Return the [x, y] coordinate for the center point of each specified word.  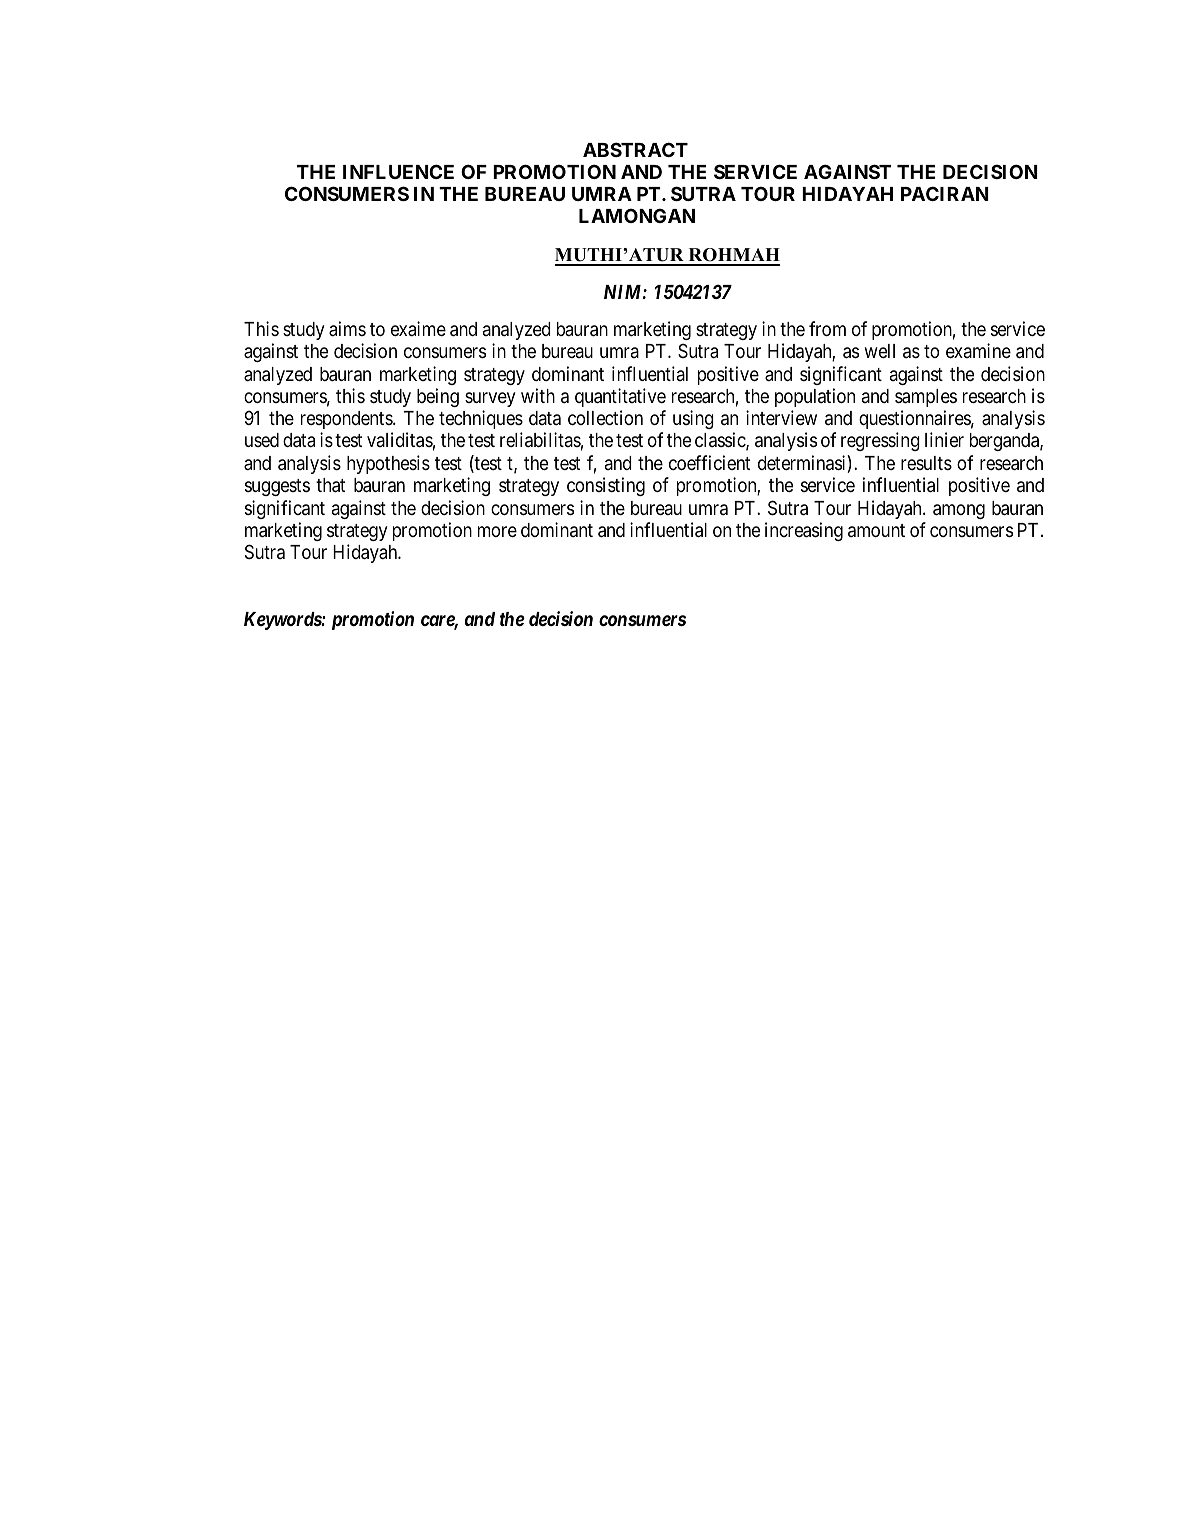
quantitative [620, 397]
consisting [606, 486]
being [438, 397]
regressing [880, 441]
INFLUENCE [398, 171]
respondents [347, 422]
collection [605, 417]
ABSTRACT [635, 149]
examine [978, 350]
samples [926, 398]
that [330, 485]
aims [347, 328]
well [880, 351]
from [827, 328]
